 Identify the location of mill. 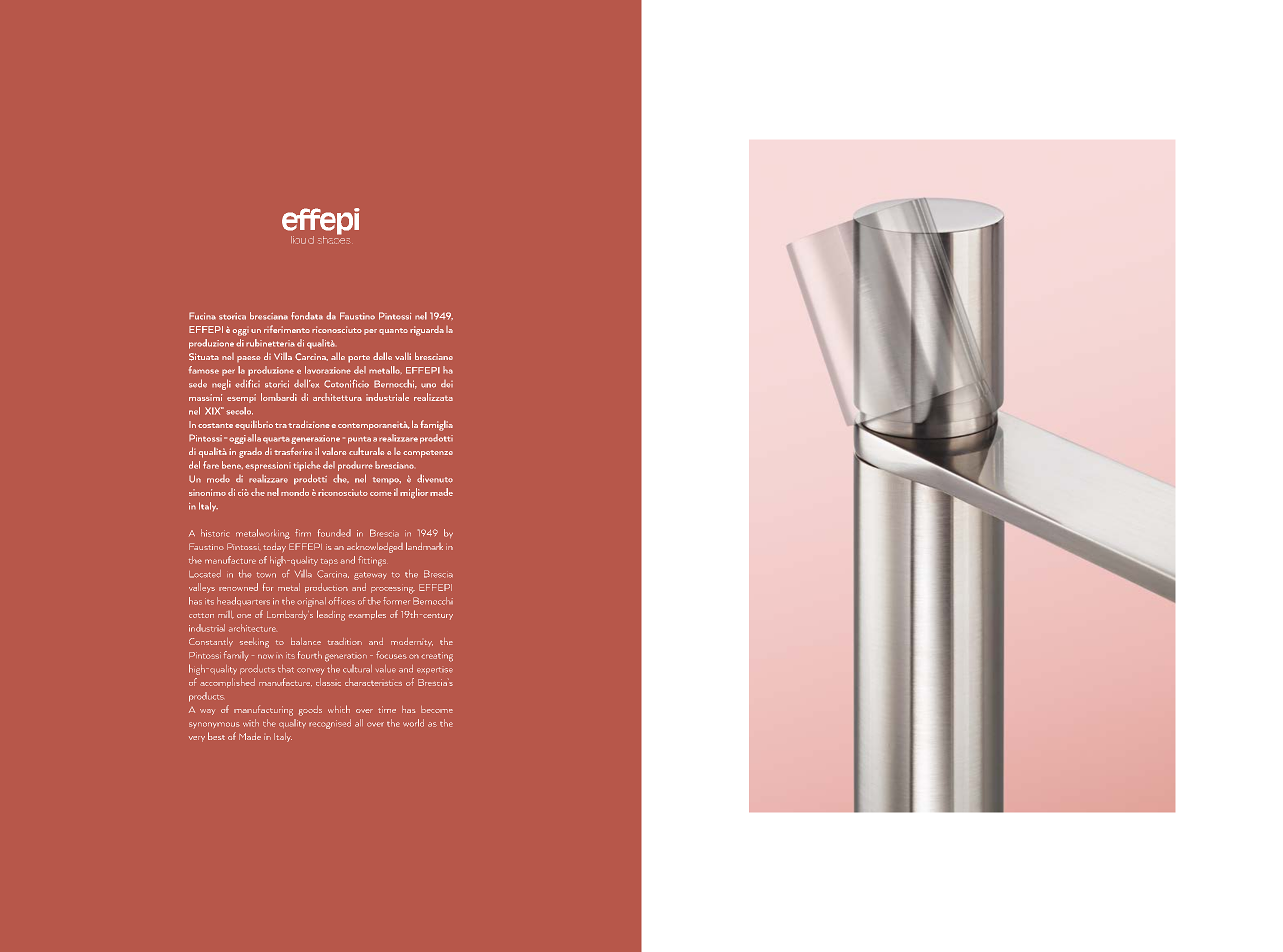
(226, 615).
